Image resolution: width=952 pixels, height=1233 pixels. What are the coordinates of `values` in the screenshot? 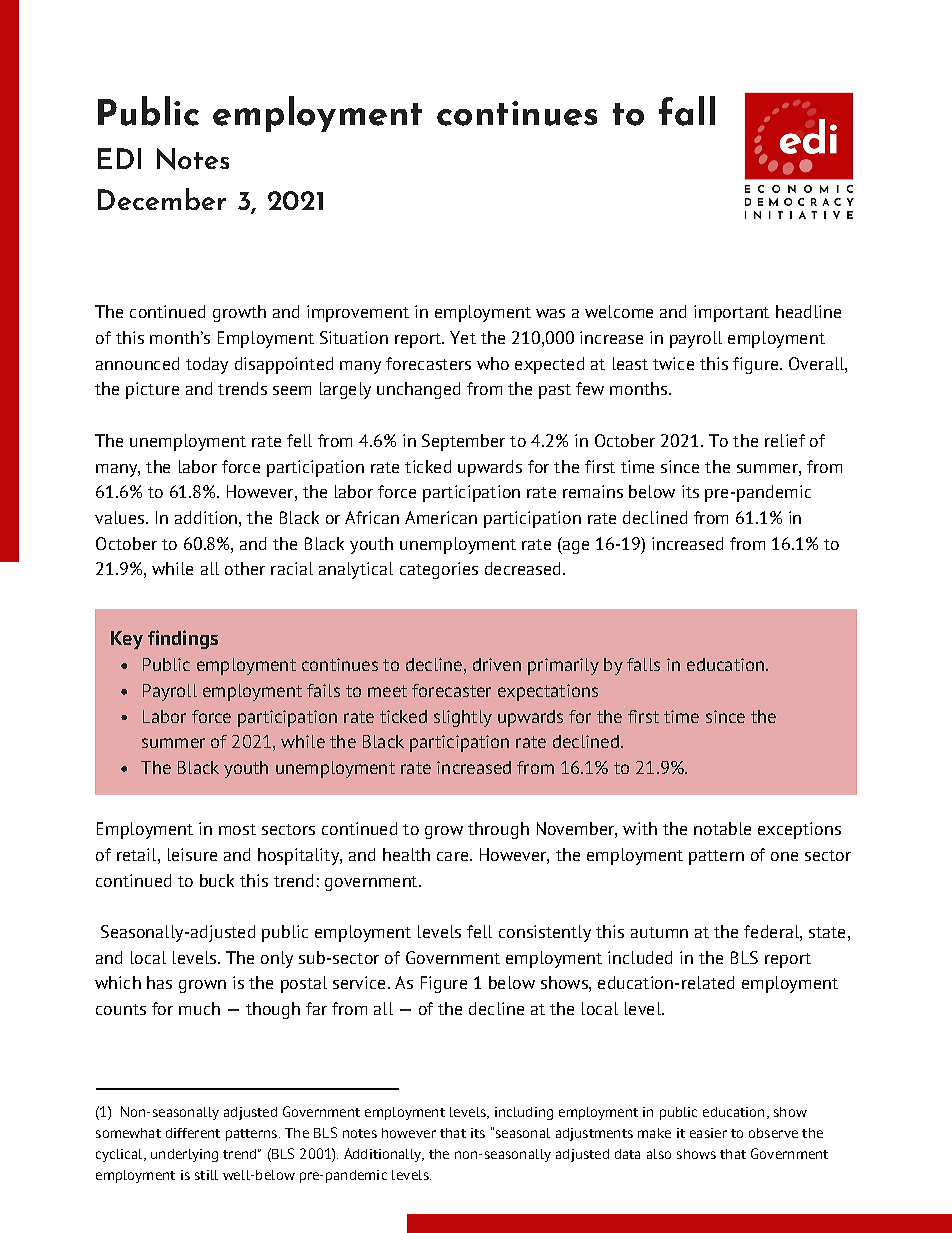 It's located at (121, 517).
